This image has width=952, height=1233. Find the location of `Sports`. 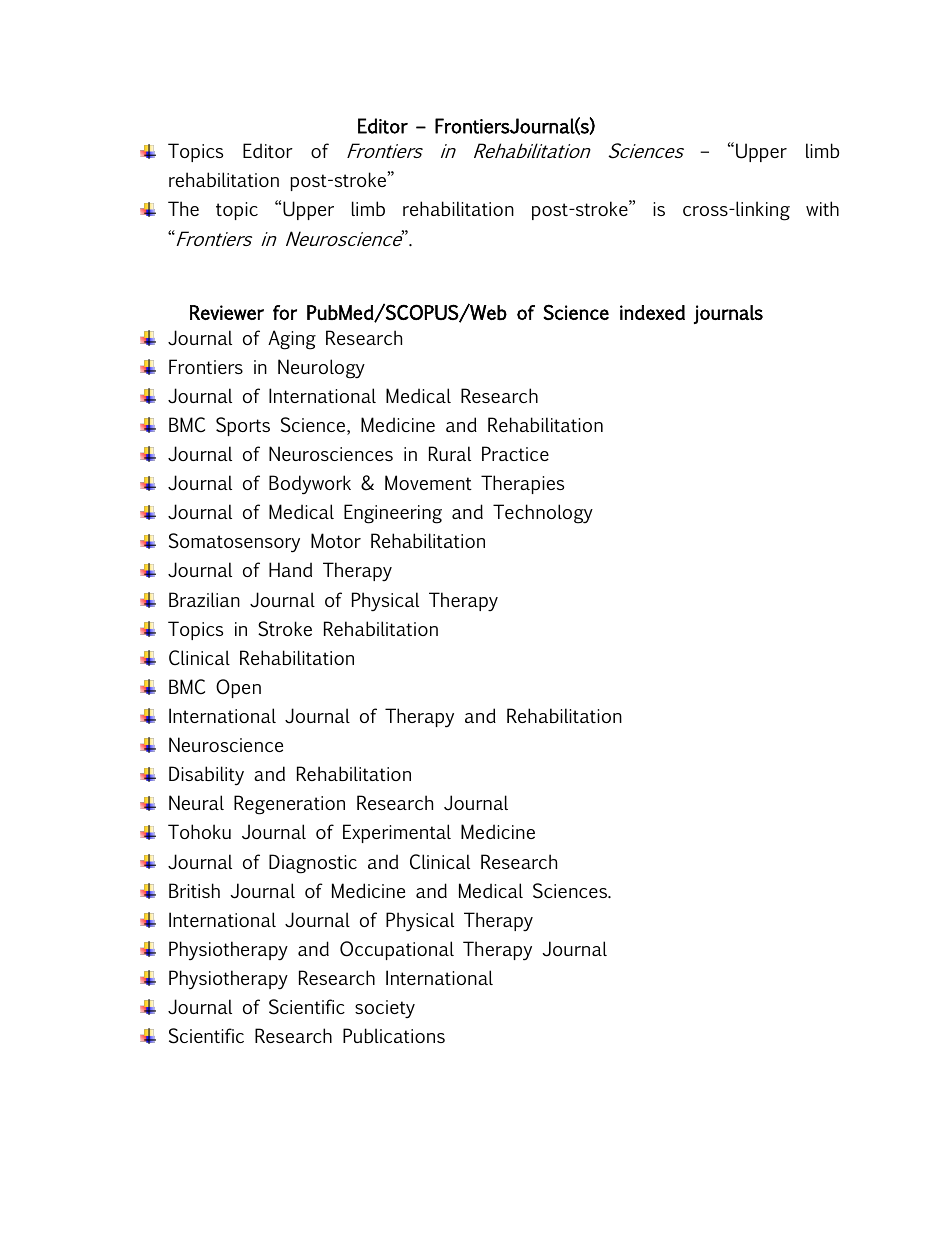

Sports is located at coordinates (243, 426).
